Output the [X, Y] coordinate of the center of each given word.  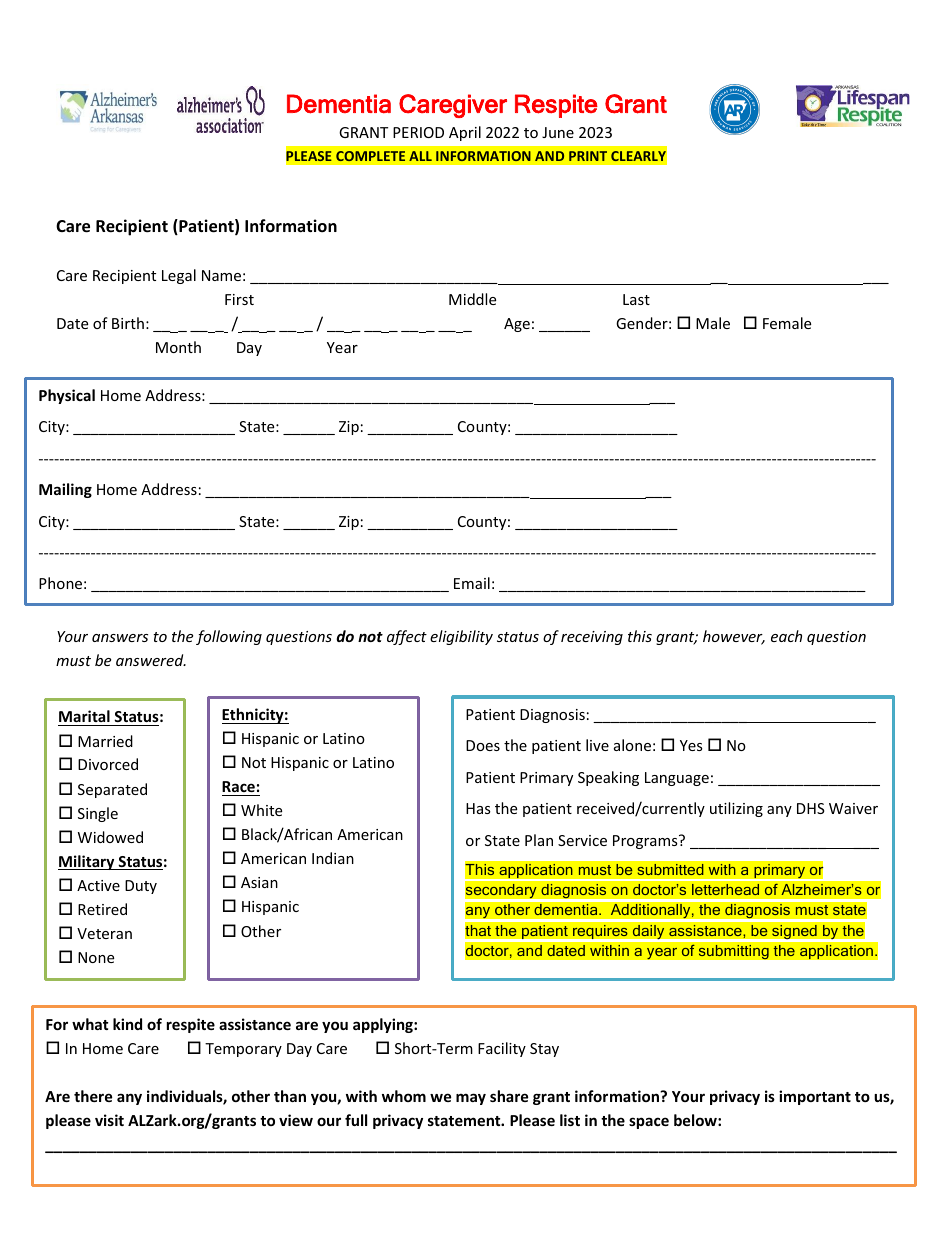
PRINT [588, 156]
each [786, 636]
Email [472, 583]
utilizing [736, 809]
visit [109, 1120]
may [471, 1099]
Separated [112, 790]
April [465, 133]
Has [478, 808]
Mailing [65, 490]
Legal [179, 276]
